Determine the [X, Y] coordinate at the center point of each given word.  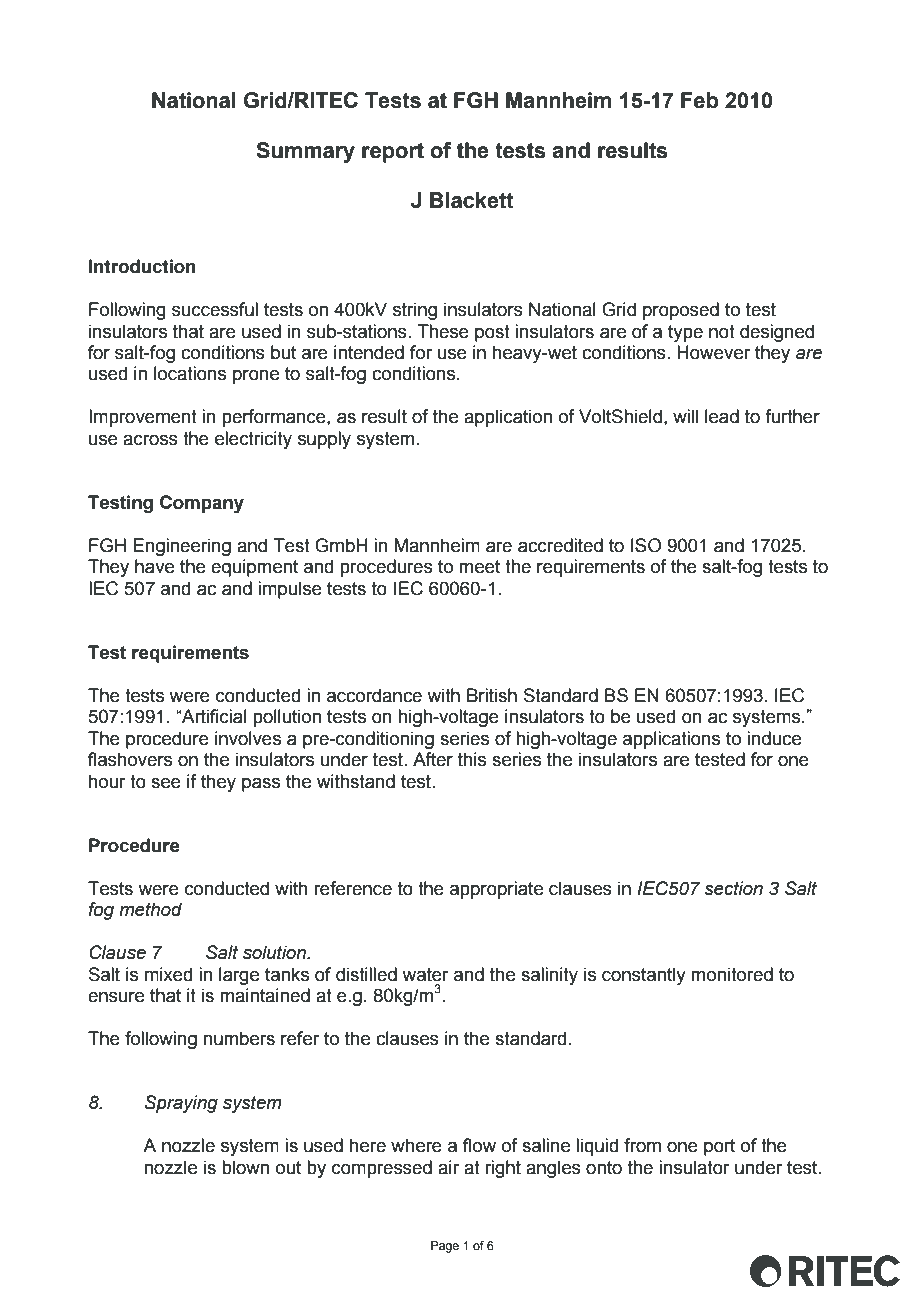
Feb [700, 100]
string [415, 311]
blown [245, 1167]
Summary [305, 152]
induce [774, 738]
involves [248, 738]
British [492, 695]
